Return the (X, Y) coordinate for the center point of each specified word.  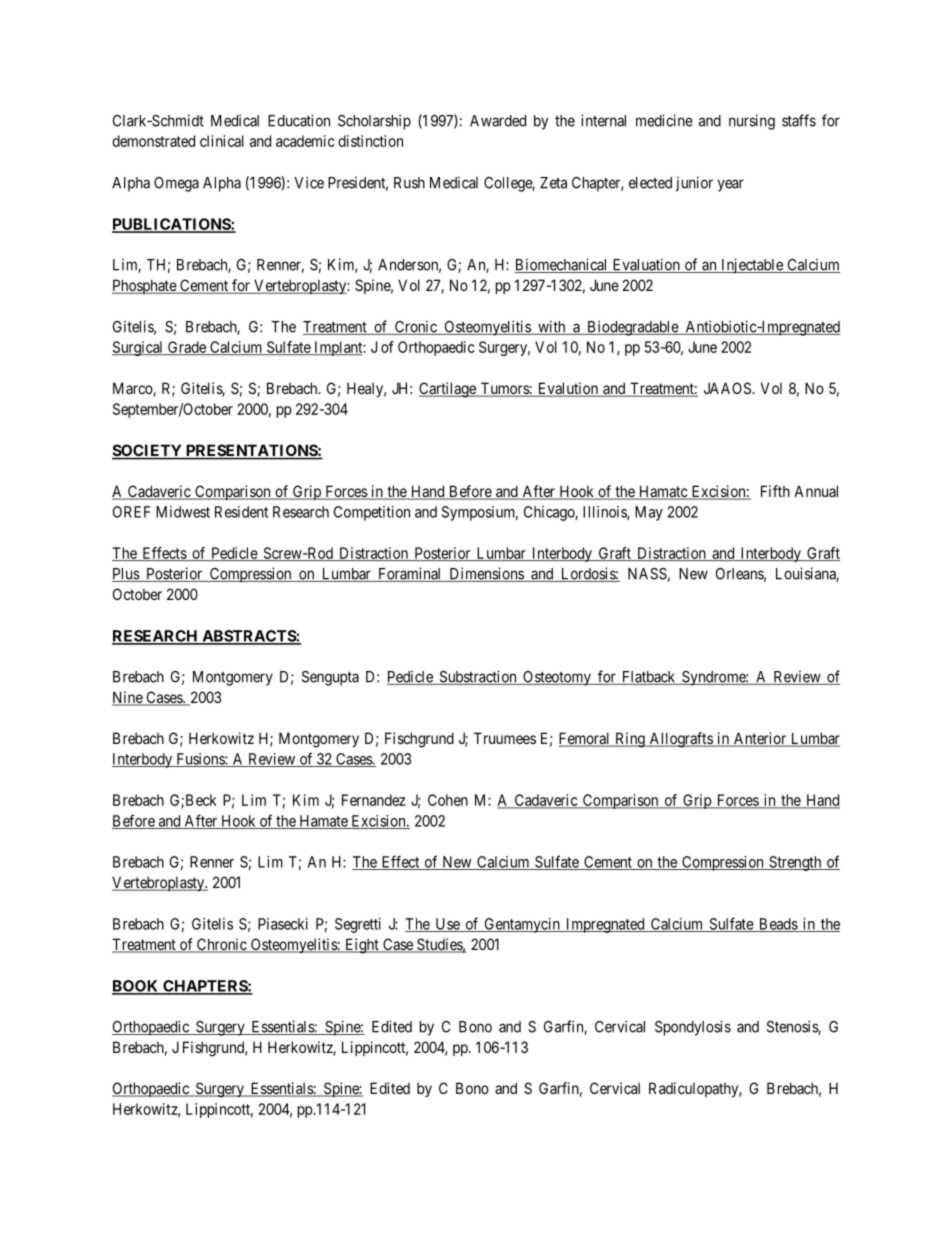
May (649, 513)
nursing (752, 122)
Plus (126, 575)
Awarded (498, 121)
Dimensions (486, 574)
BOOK (136, 987)
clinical (222, 141)
